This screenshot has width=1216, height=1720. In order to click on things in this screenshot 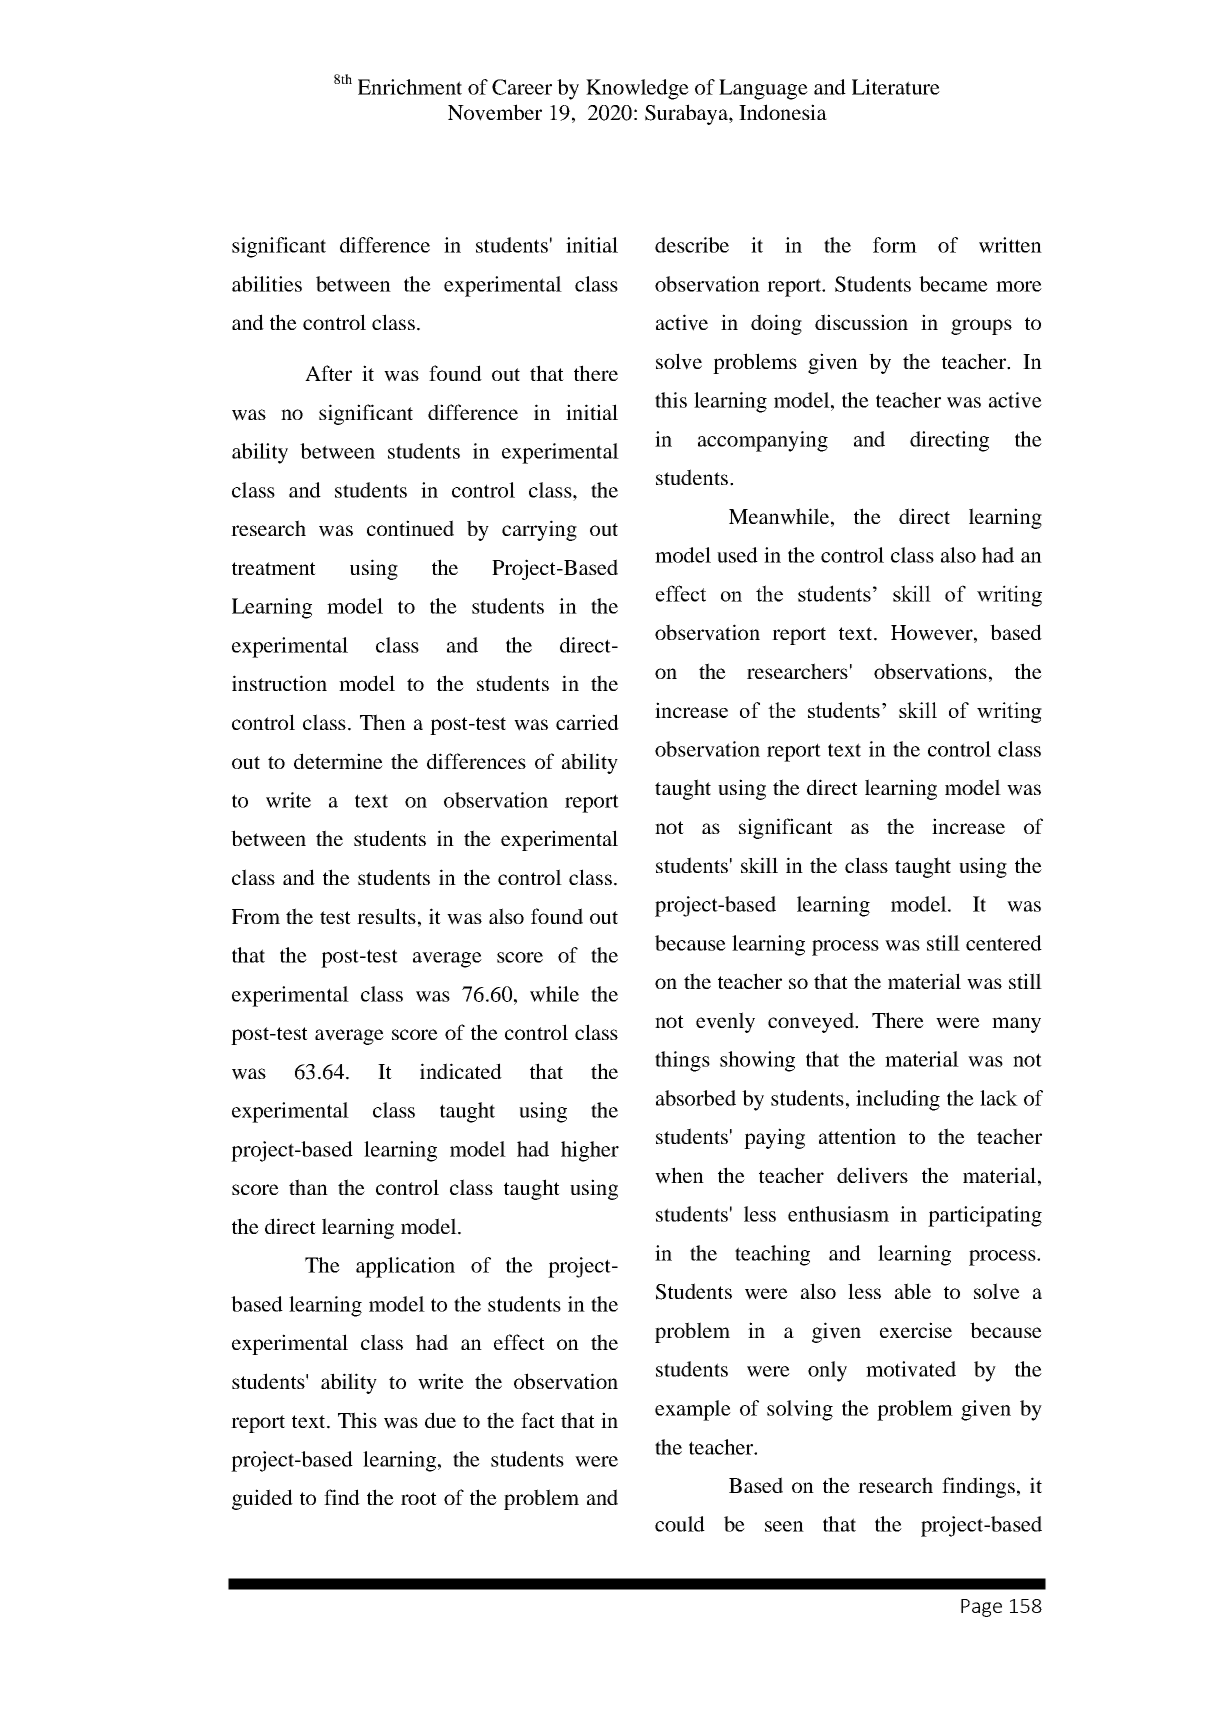, I will do `click(682, 1061)`.
